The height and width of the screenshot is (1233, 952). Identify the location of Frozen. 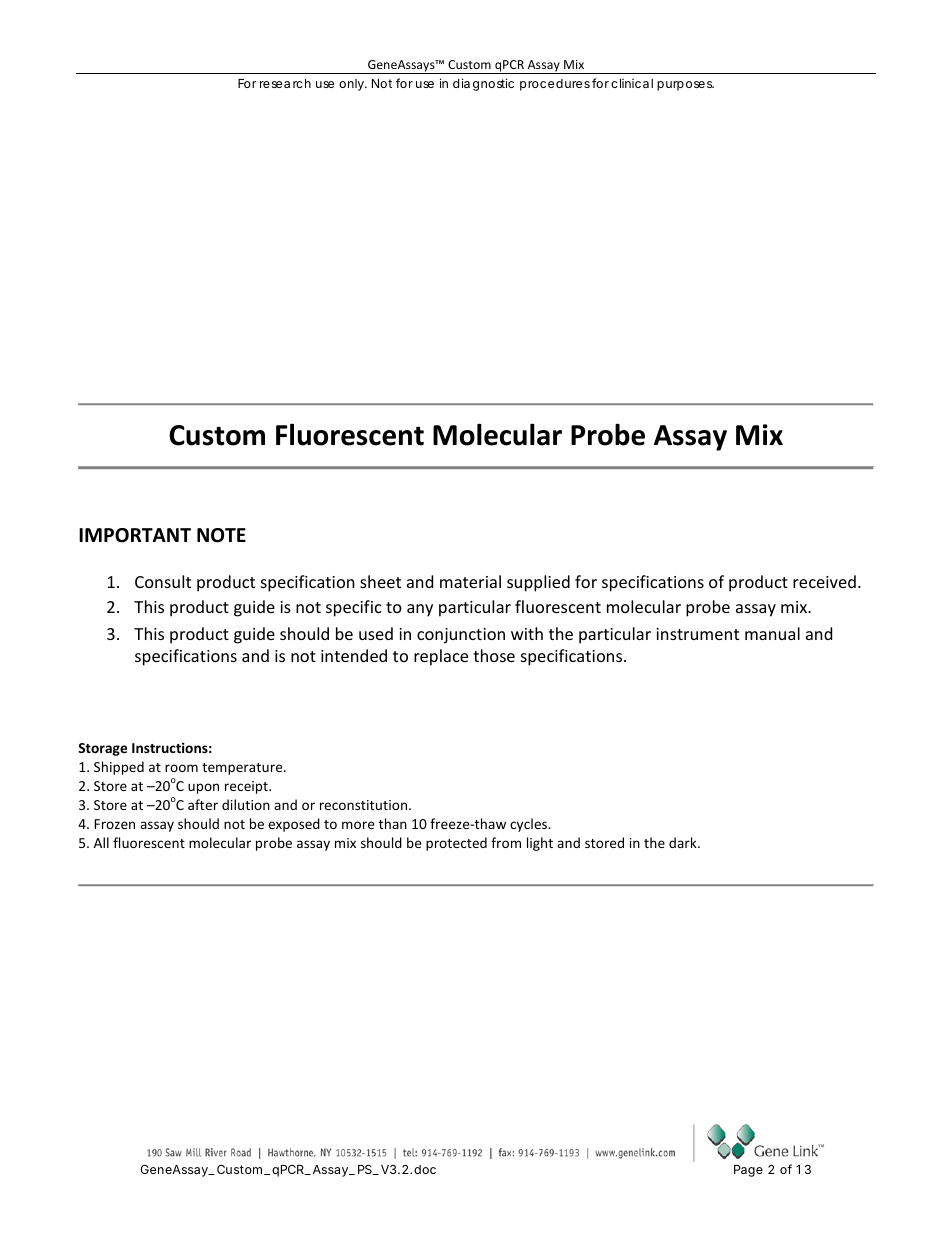
(114, 824).
